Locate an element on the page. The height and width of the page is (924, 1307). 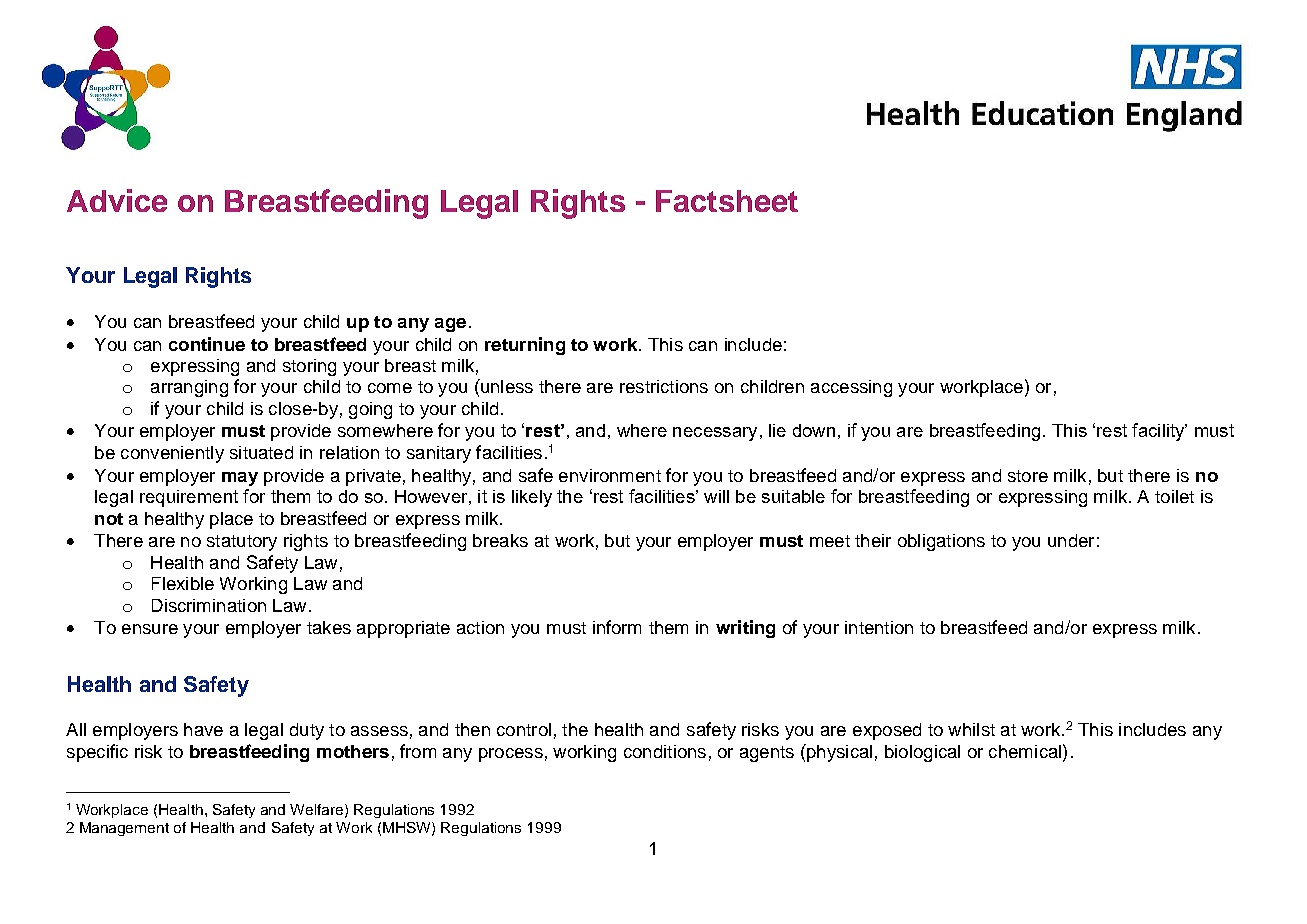
Discrimination is located at coordinates (209, 605).
